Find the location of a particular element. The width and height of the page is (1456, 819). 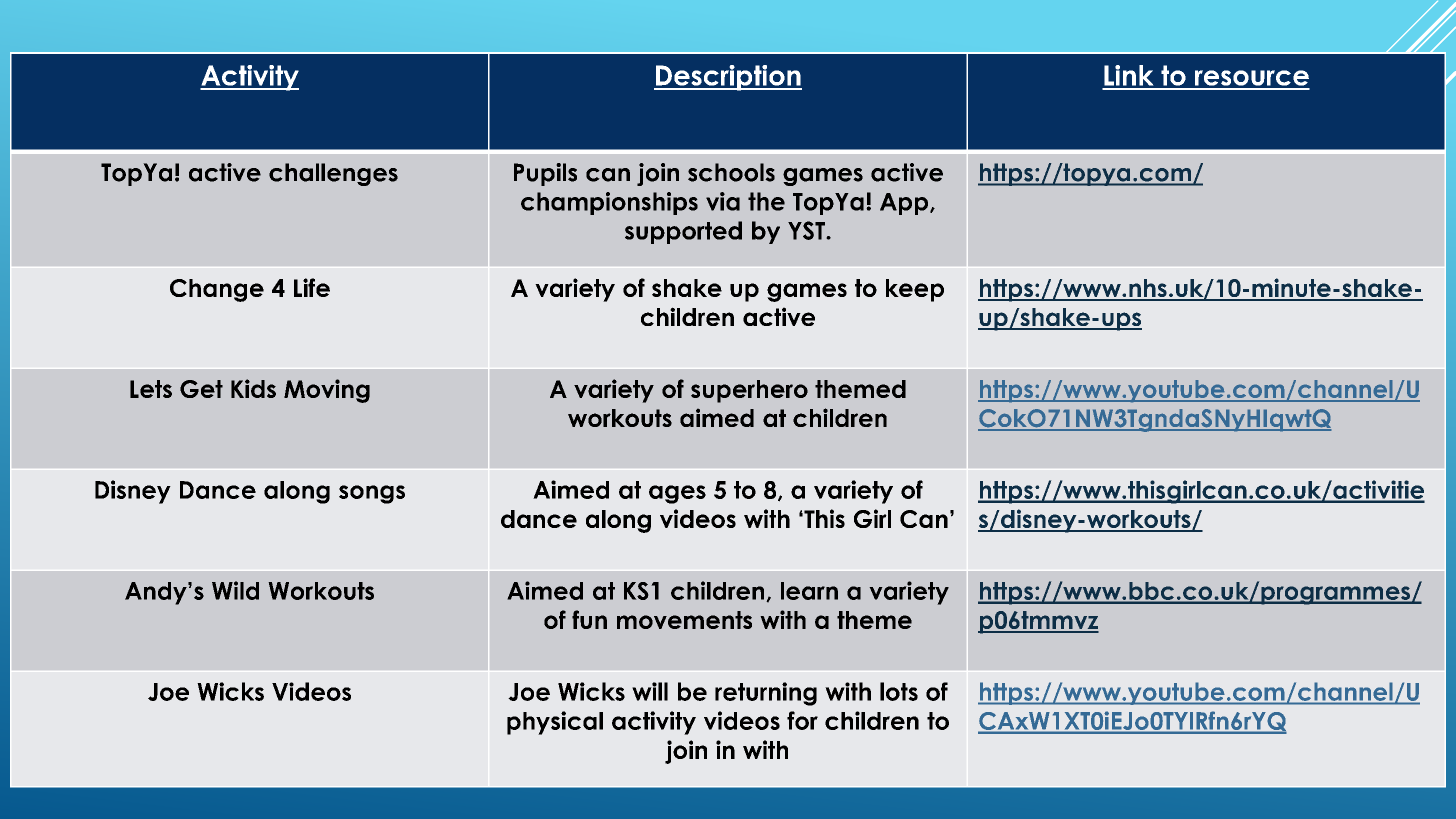

Description is located at coordinates (728, 78).
